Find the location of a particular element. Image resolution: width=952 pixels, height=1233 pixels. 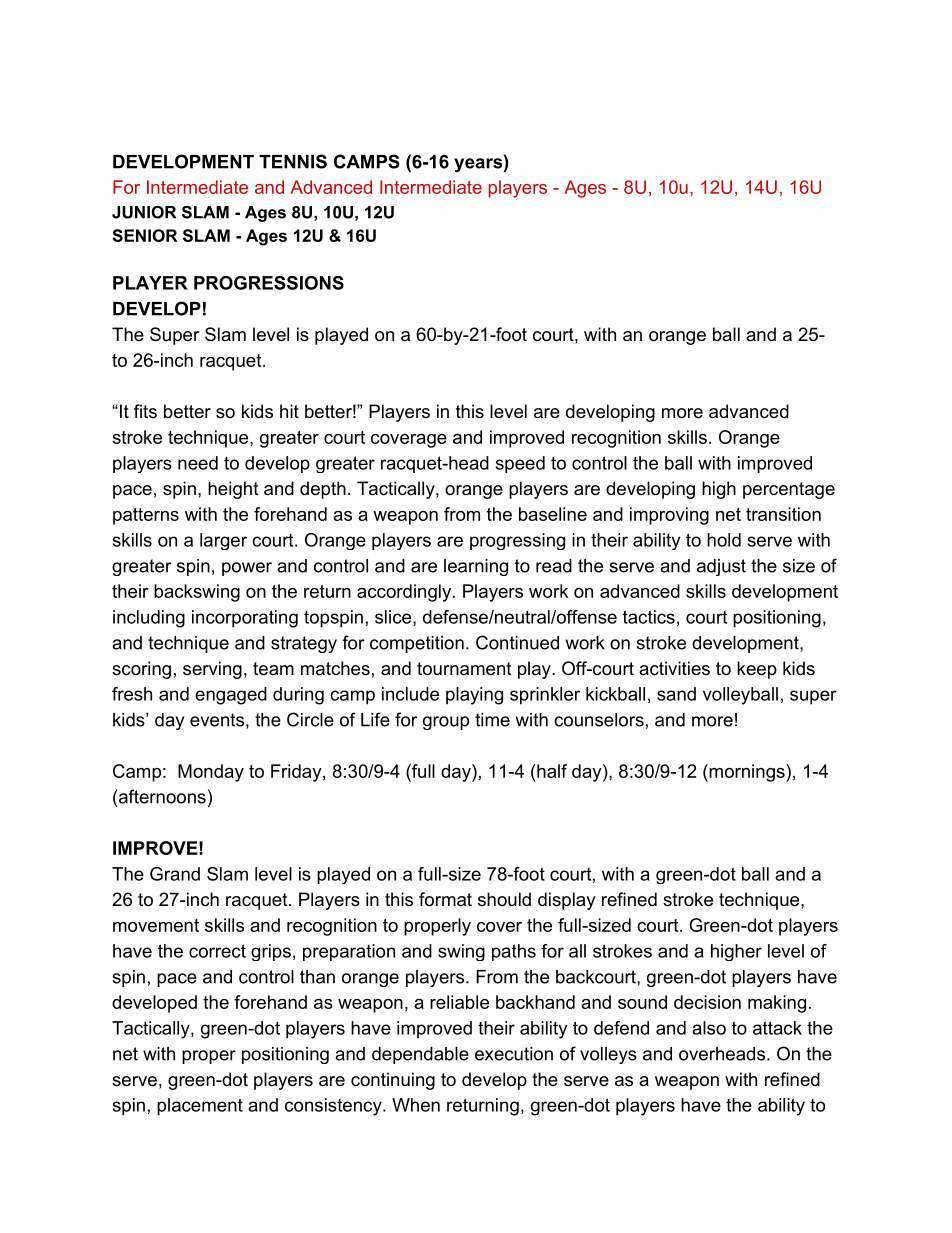

TENNIS is located at coordinates (293, 161).
